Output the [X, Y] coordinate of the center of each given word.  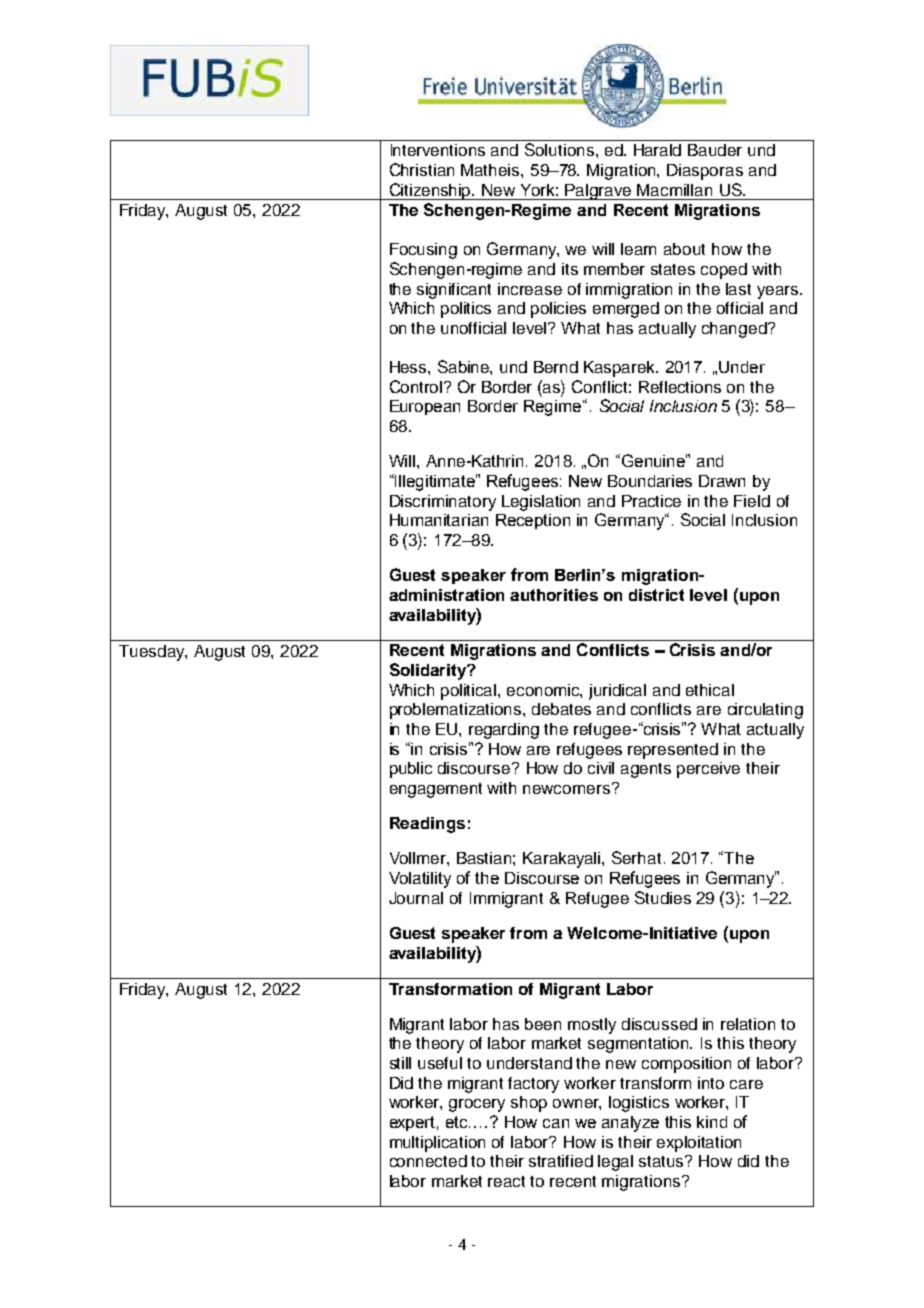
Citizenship [430, 191]
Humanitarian [439, 520]
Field [752, 501]
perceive [708, 770]
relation [748, 1024]
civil [601, 768]
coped [724, 271]
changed [735, 330]
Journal [416, 898]
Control [417, 386]
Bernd [556, 367]
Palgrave [599, 192]
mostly [592, 1026]
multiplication [437, 1144]
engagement [436, 790]
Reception [533, 521]
